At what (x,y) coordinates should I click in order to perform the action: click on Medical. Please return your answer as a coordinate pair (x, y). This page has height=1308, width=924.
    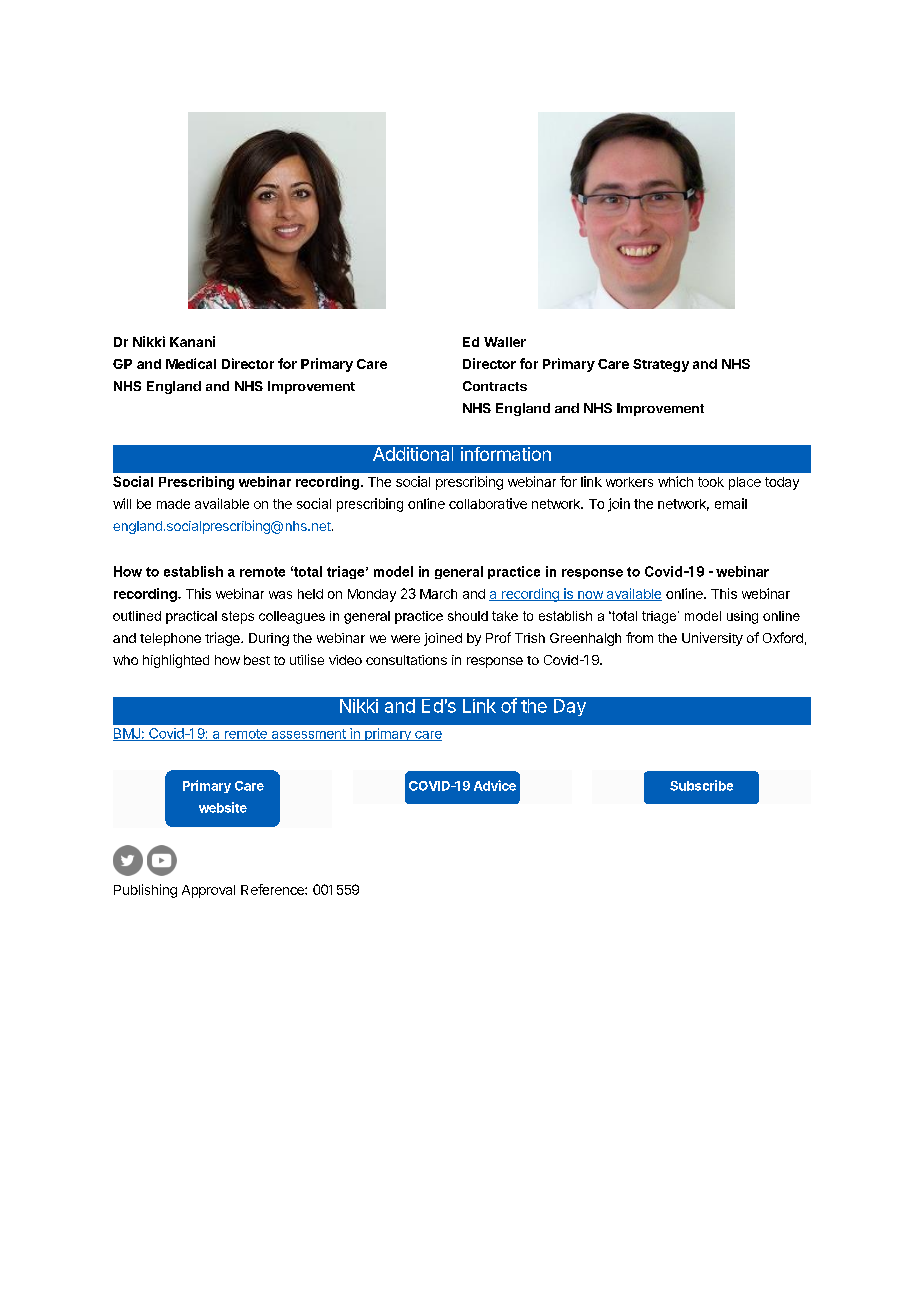
    Looking at the image, I should click on (191, 363).
